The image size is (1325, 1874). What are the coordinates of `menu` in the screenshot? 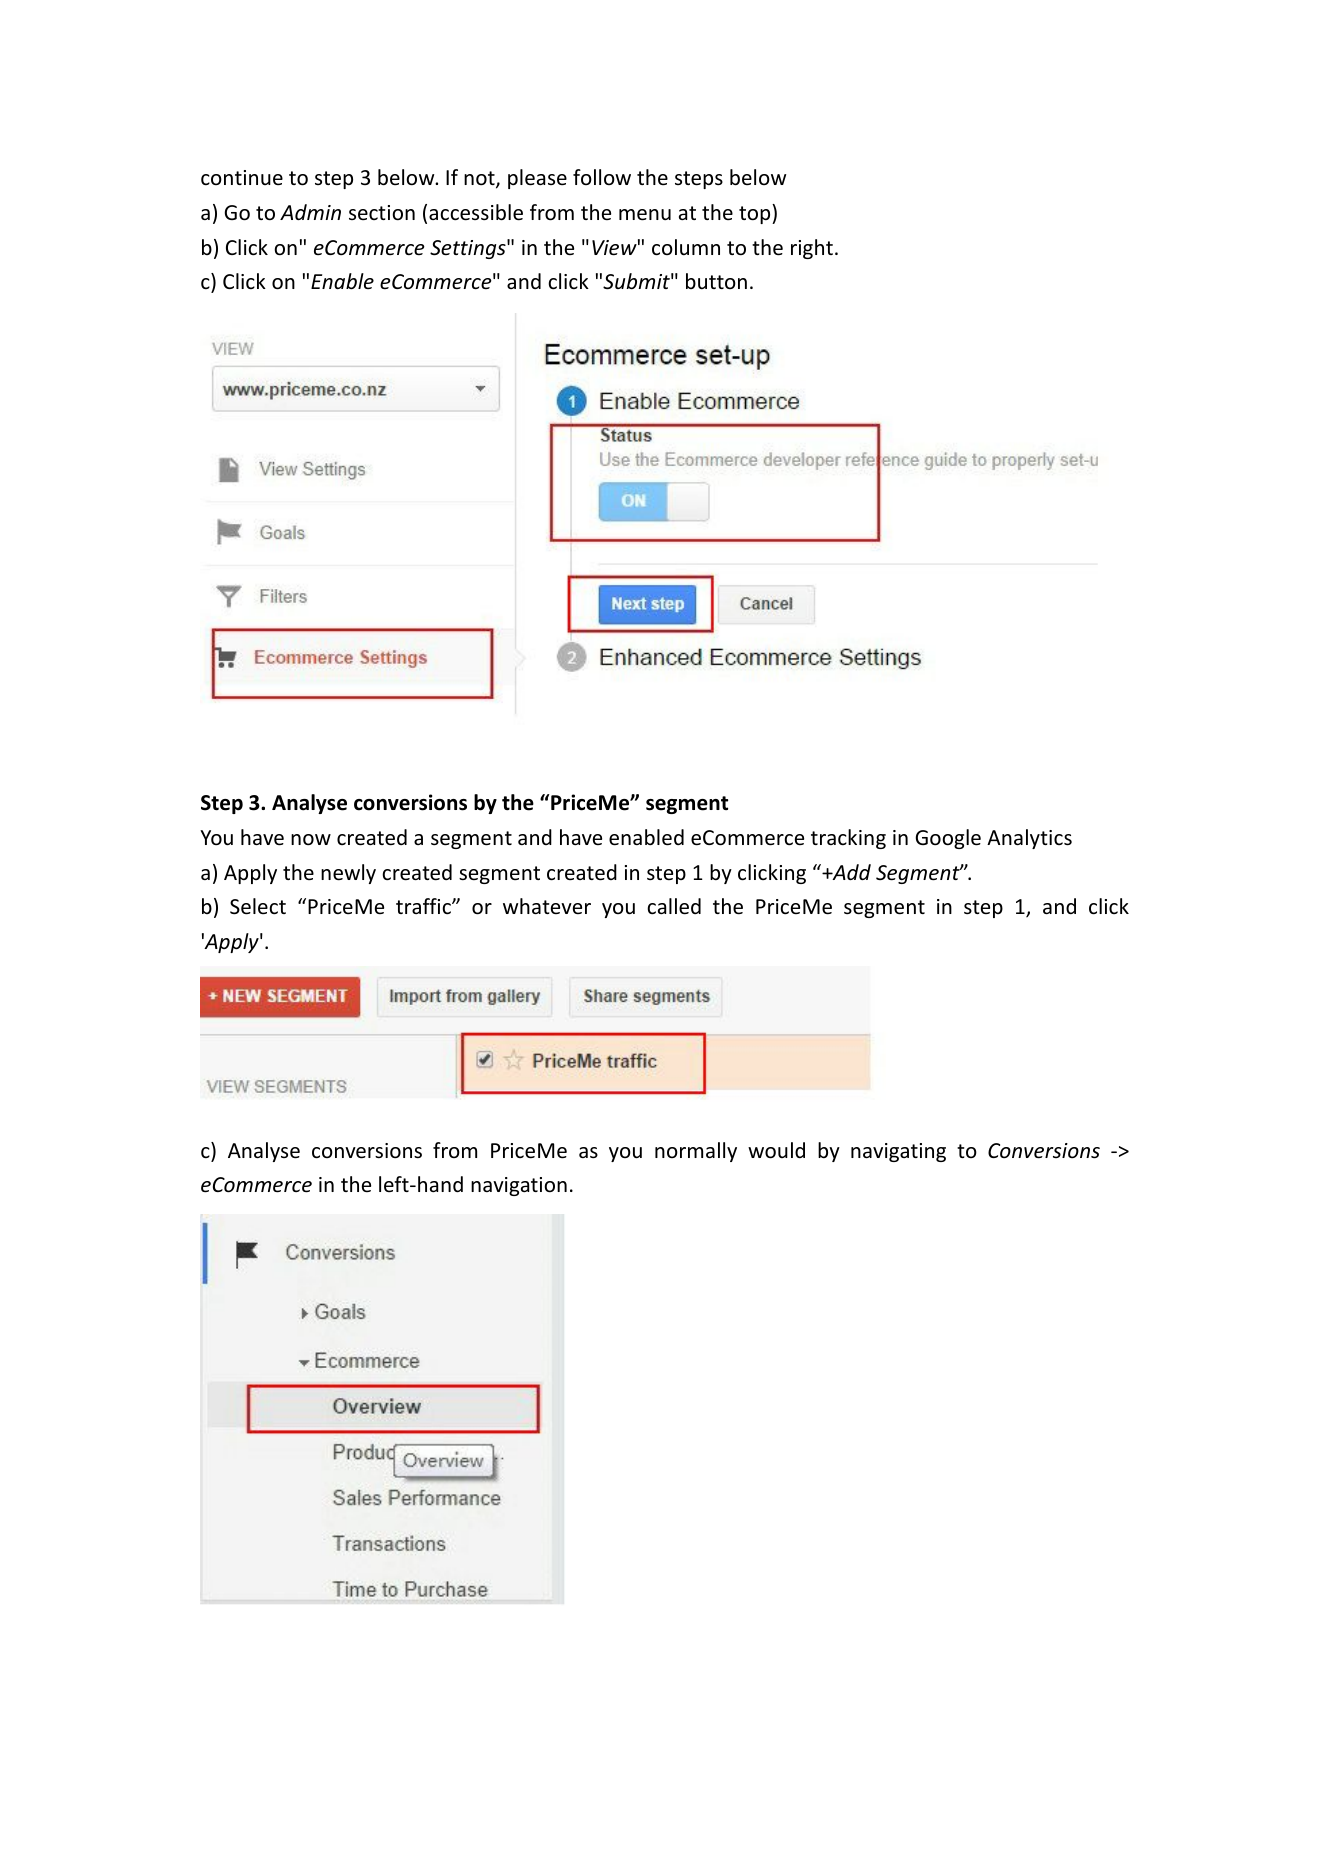 It's located at (645, 215).
